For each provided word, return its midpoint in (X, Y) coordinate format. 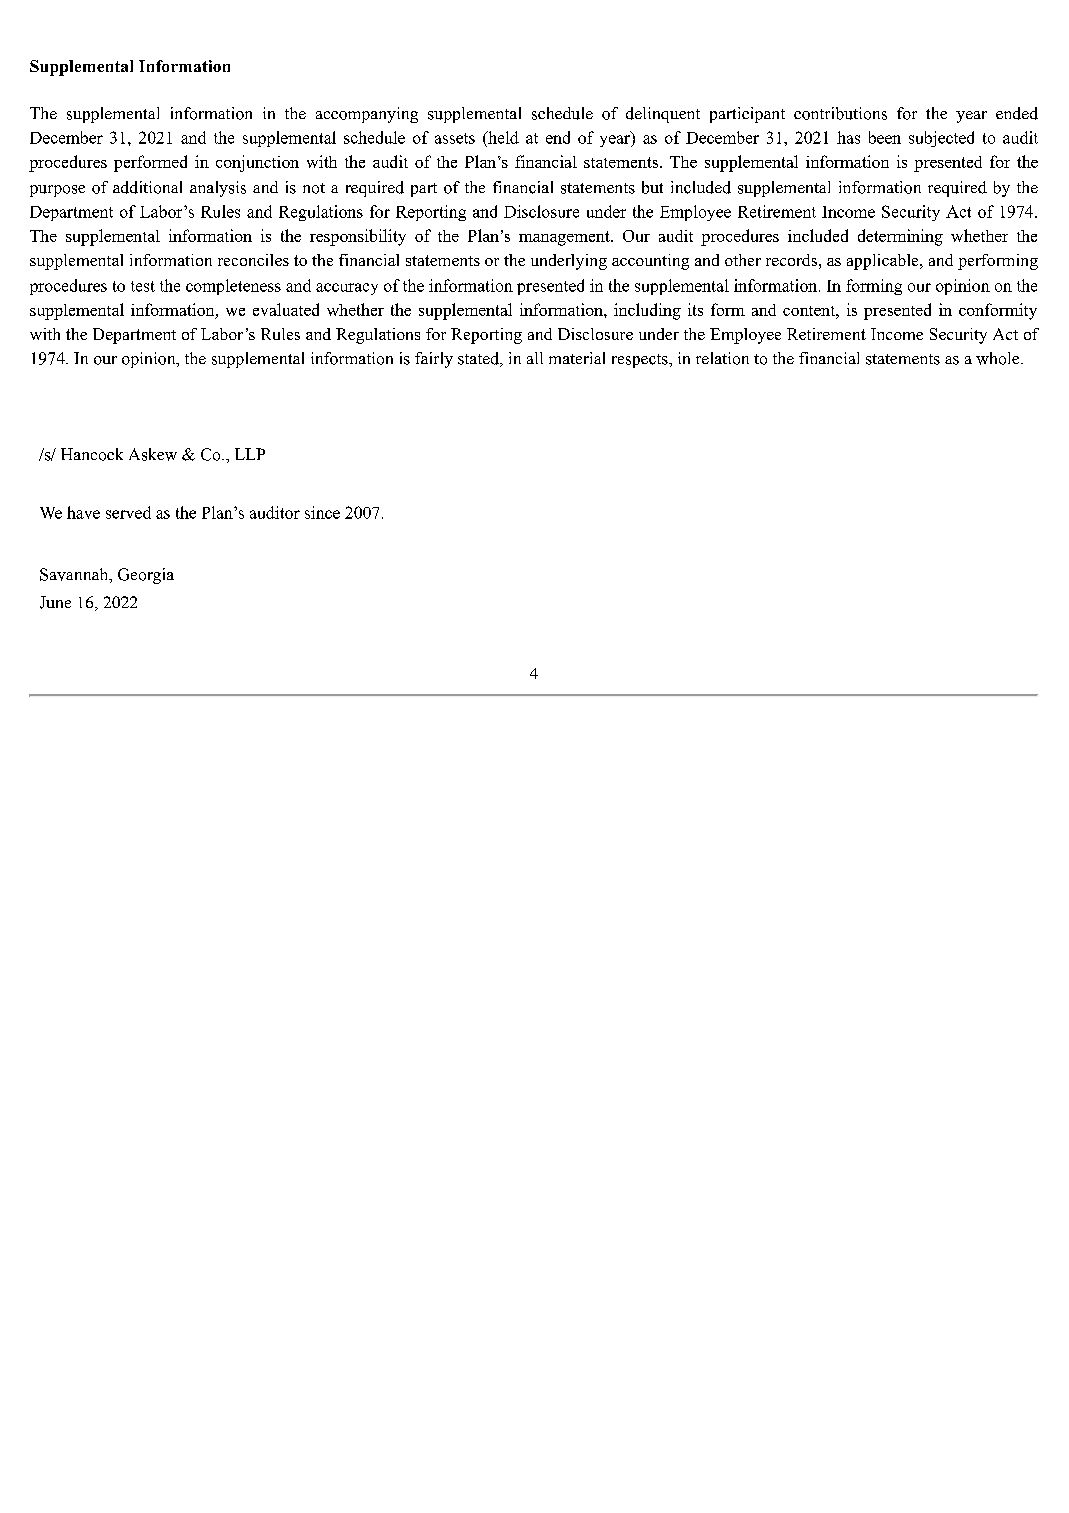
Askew (153, 454)
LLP (250, 454)
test (143, 286)
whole (999, 358)
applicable (884, 262)
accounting (650, 262)
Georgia (146, 576)
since (322, 512)
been (885, 137)
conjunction (257, 163)
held (502, 137)
